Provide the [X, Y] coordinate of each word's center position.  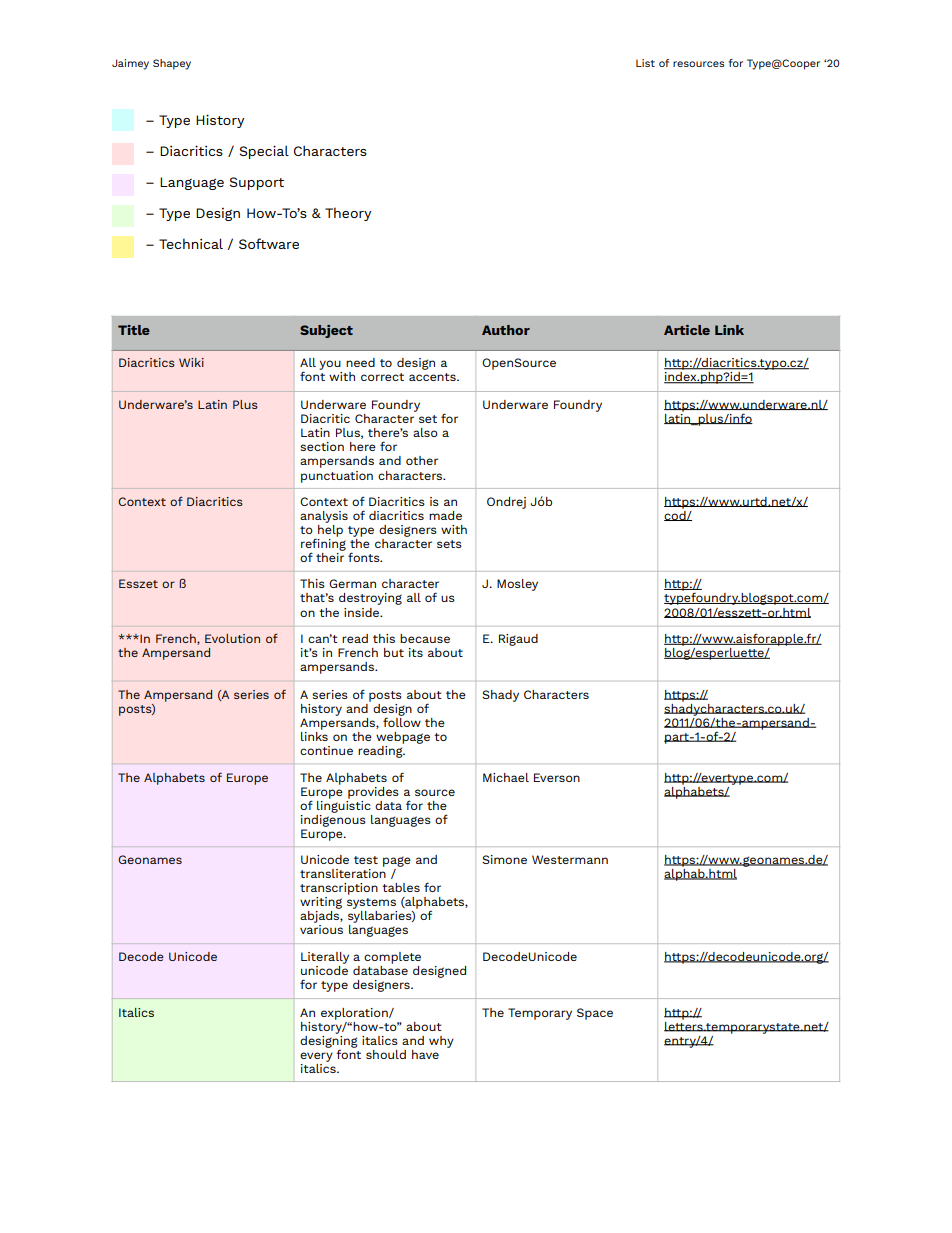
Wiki [191, 362]
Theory [348, 214]
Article [687, 330]
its [416, 652]
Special [264, 152]
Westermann [570, 859]
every [316, 1057]
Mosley [517, 585]
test [366, 860]
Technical [191, 243]
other [422, 460]
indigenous [333, 819]
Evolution [232, 638]
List [645, 63]
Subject [326, 331]
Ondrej [506, 503]
